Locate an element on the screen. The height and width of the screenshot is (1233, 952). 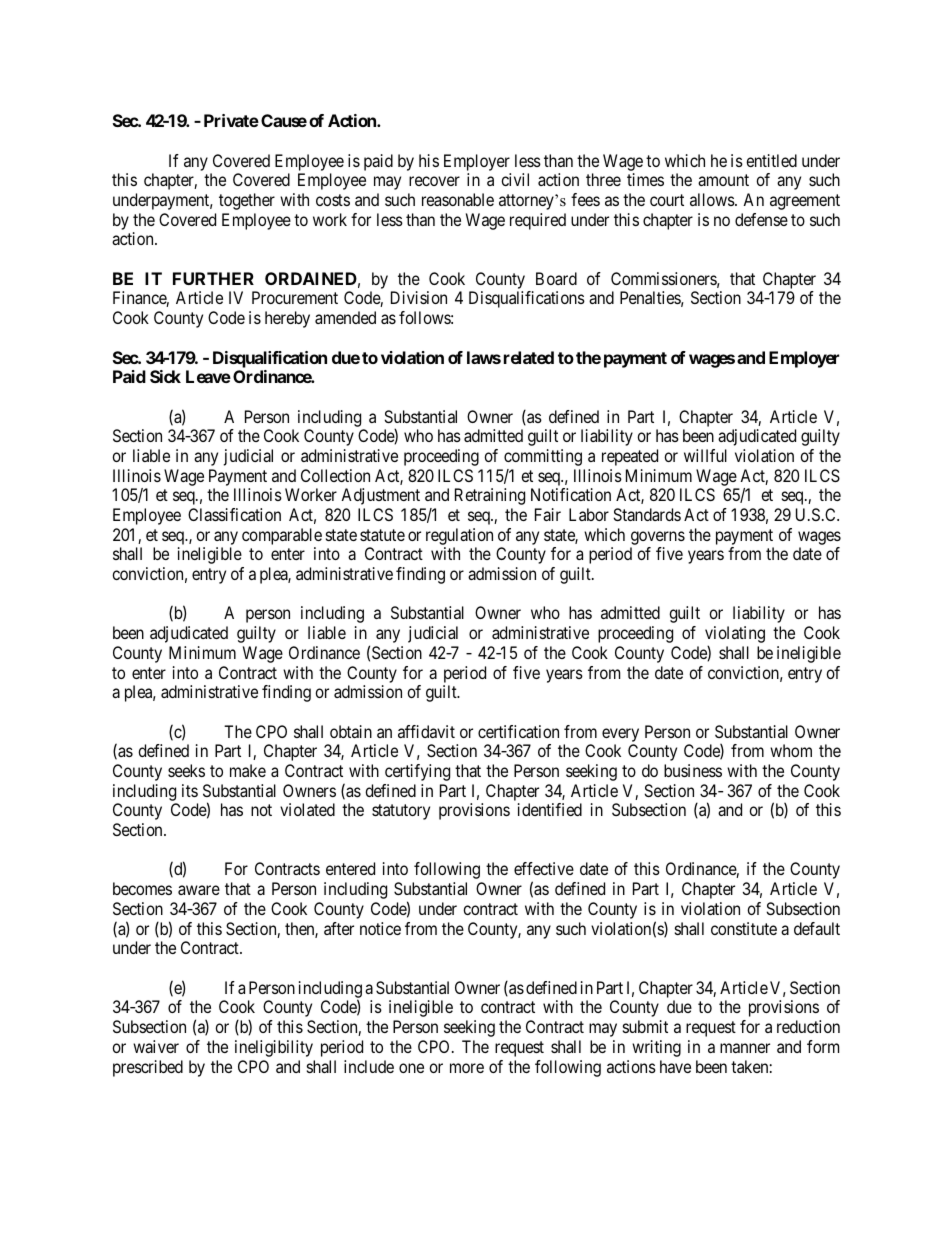
certification is located at coordinates (518, 731).
